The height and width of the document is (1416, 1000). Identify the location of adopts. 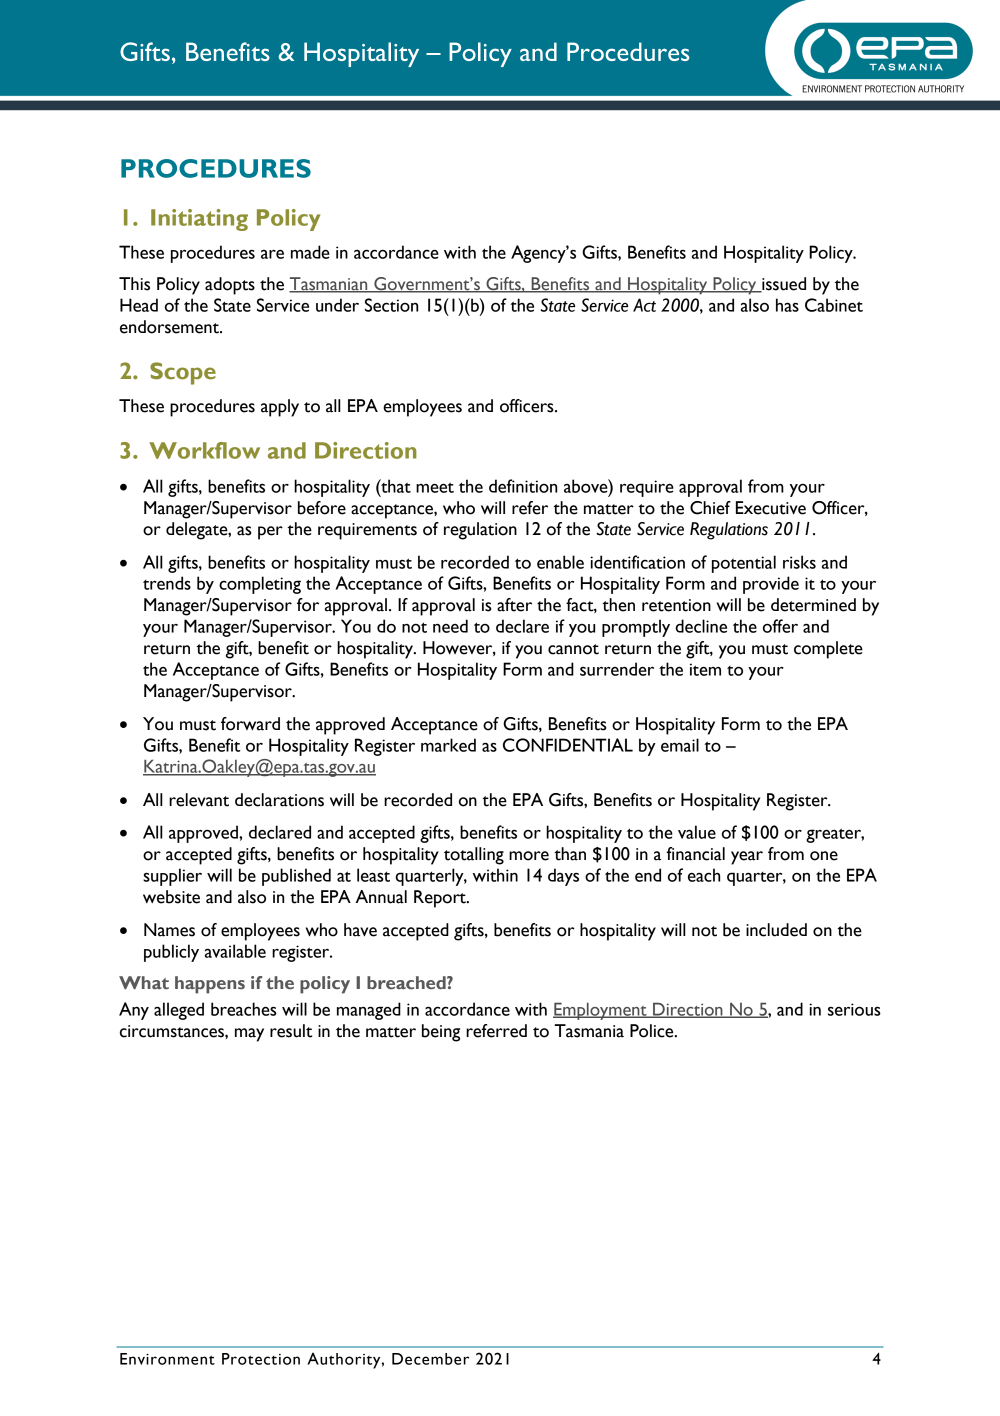
(230, 286).
